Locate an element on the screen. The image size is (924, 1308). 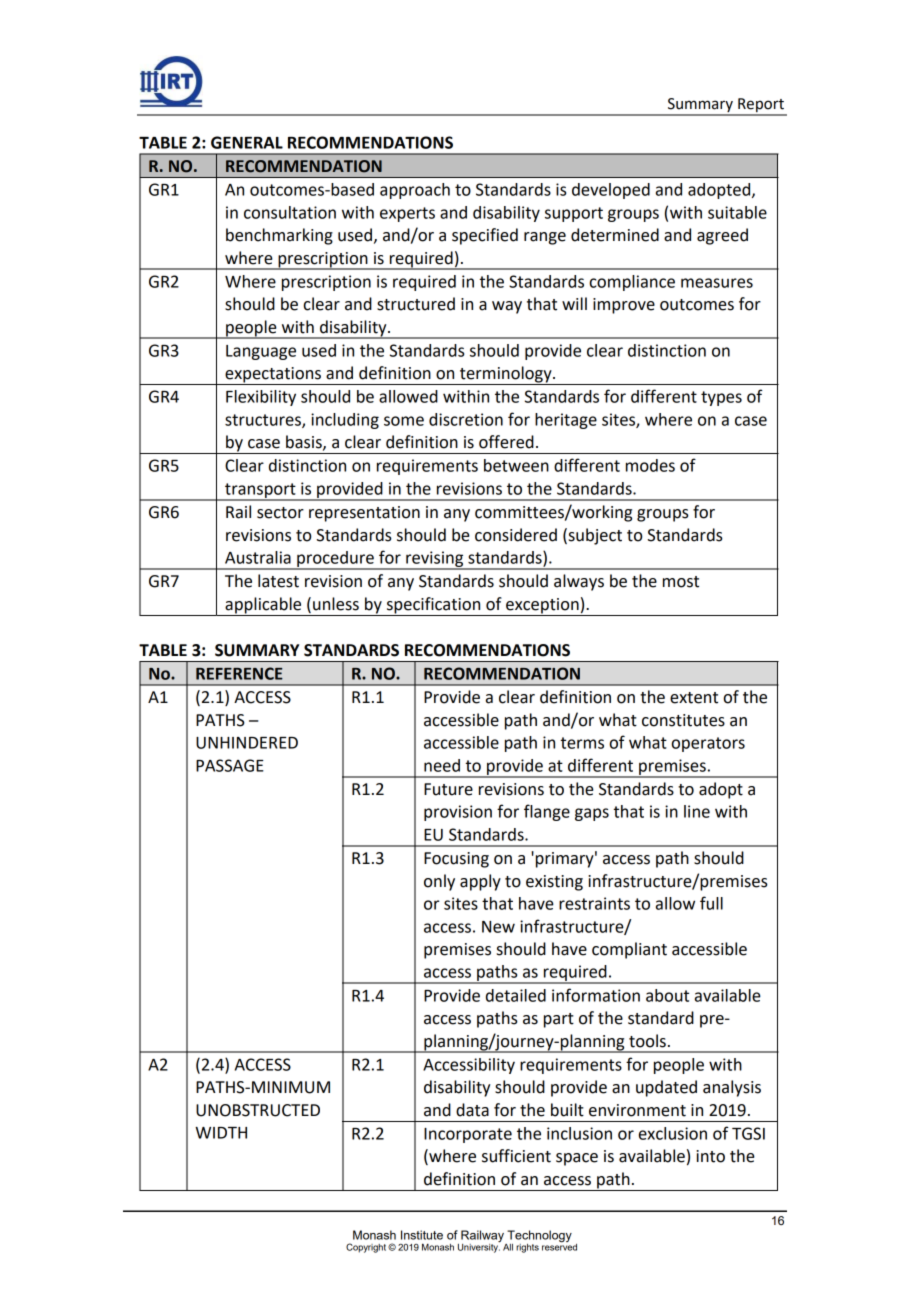
apply is located at coordinates (480, 882).
